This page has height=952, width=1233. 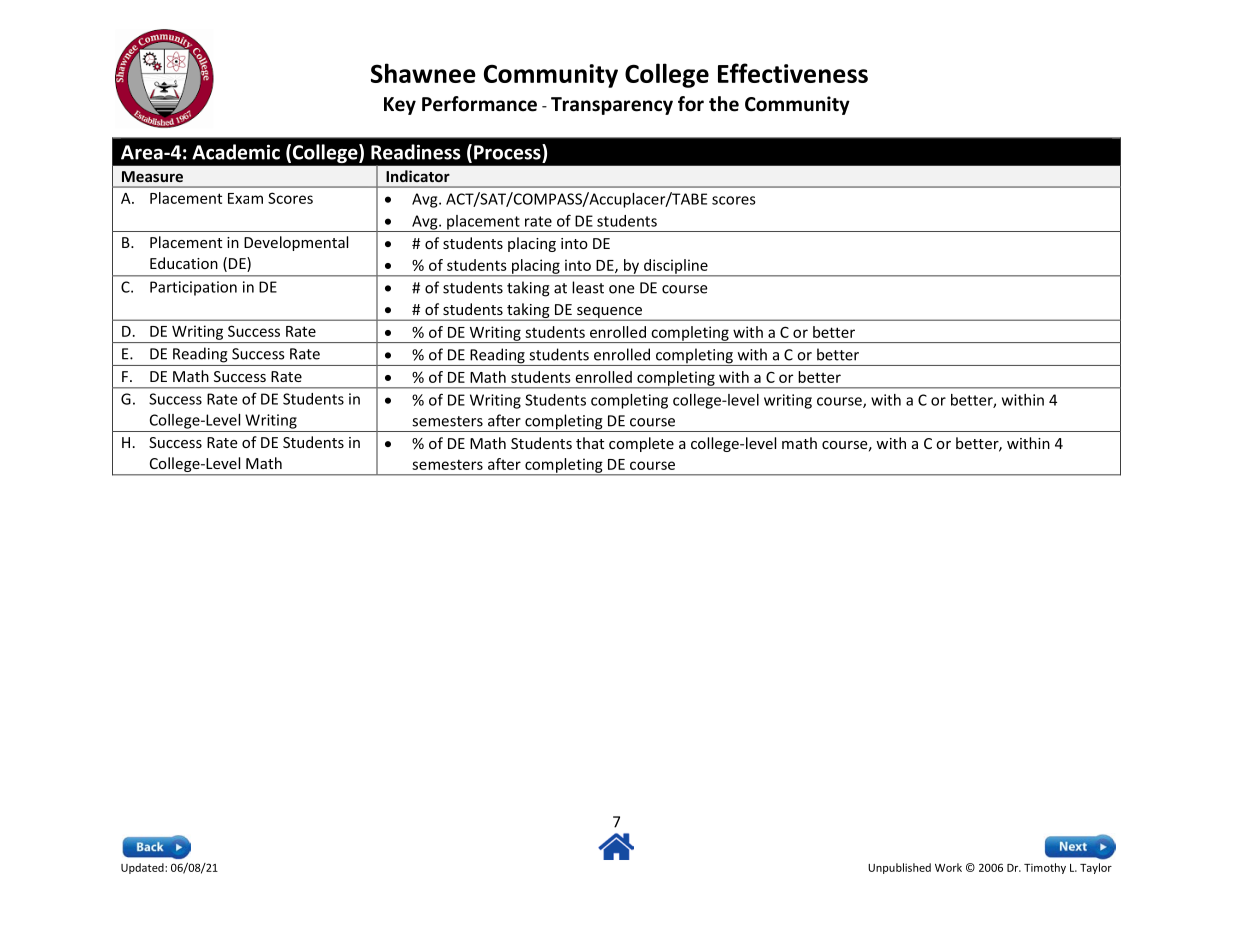 What do you see at coordinates (641, 444) in the page?
I see `complete` at bounding box center [641, 444].
